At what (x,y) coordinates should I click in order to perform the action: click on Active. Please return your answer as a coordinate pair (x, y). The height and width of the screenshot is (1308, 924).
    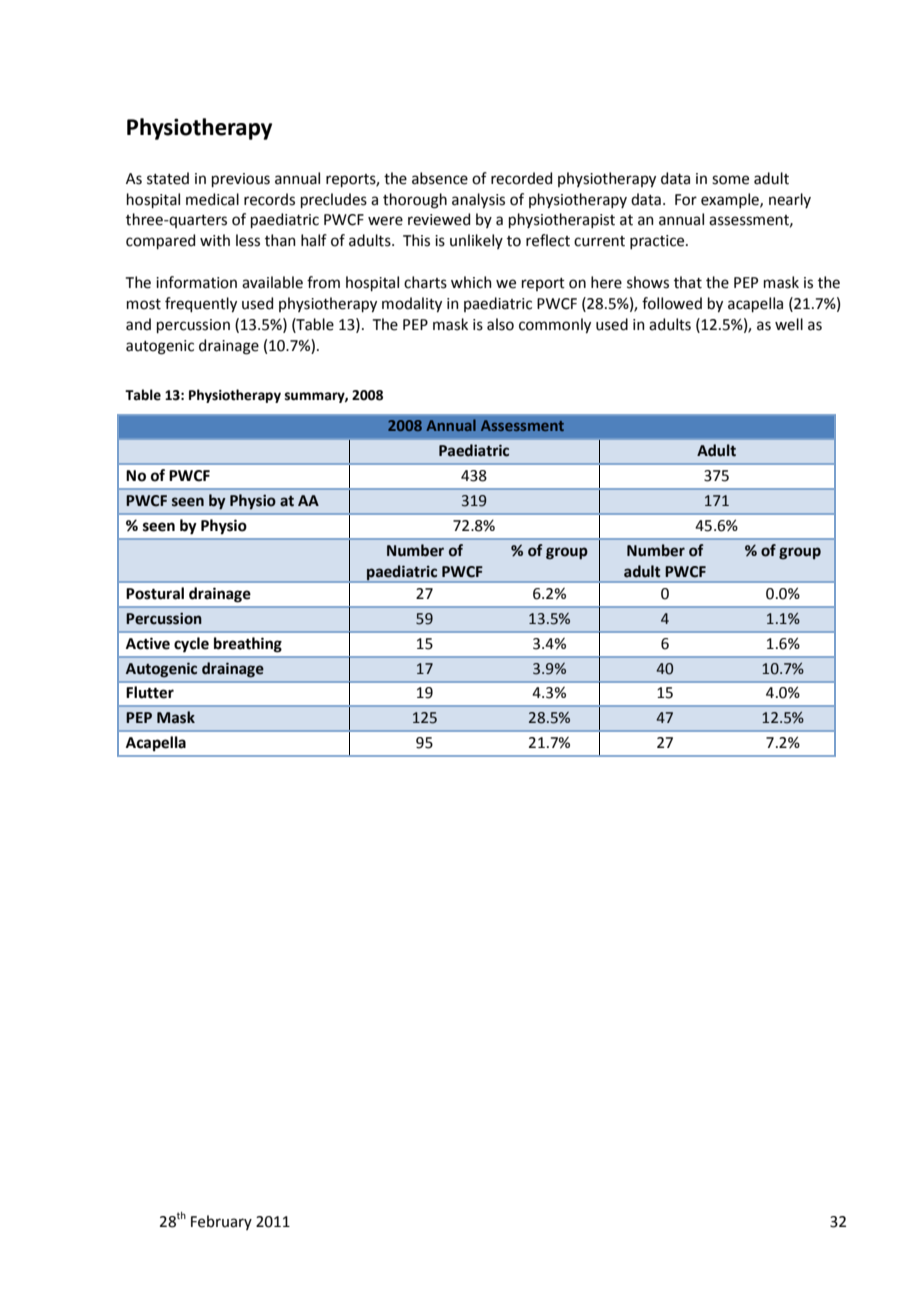
    Looking at the image, I should click on (148, 643).
